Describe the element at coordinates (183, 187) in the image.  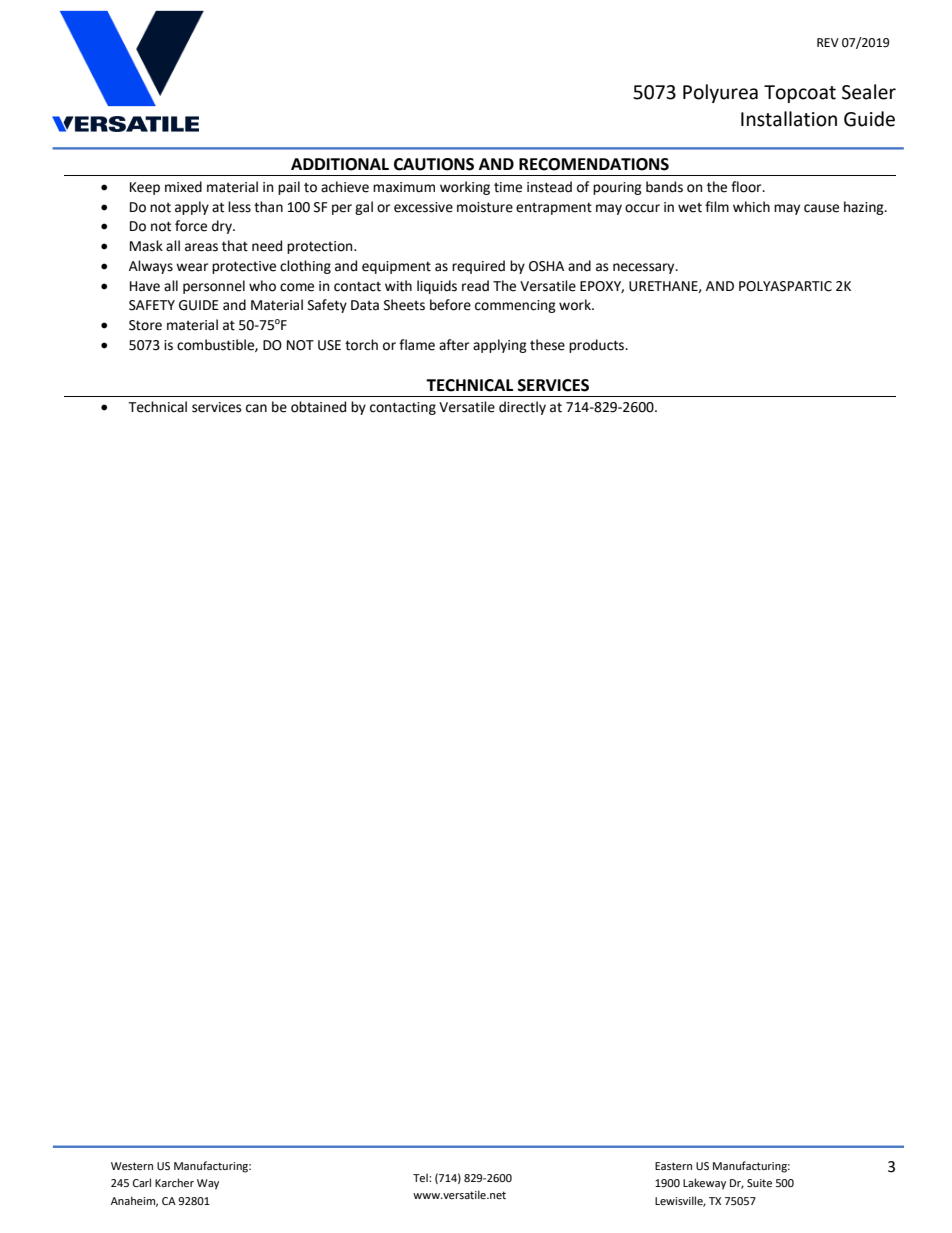
I see `mixed` at that location.
